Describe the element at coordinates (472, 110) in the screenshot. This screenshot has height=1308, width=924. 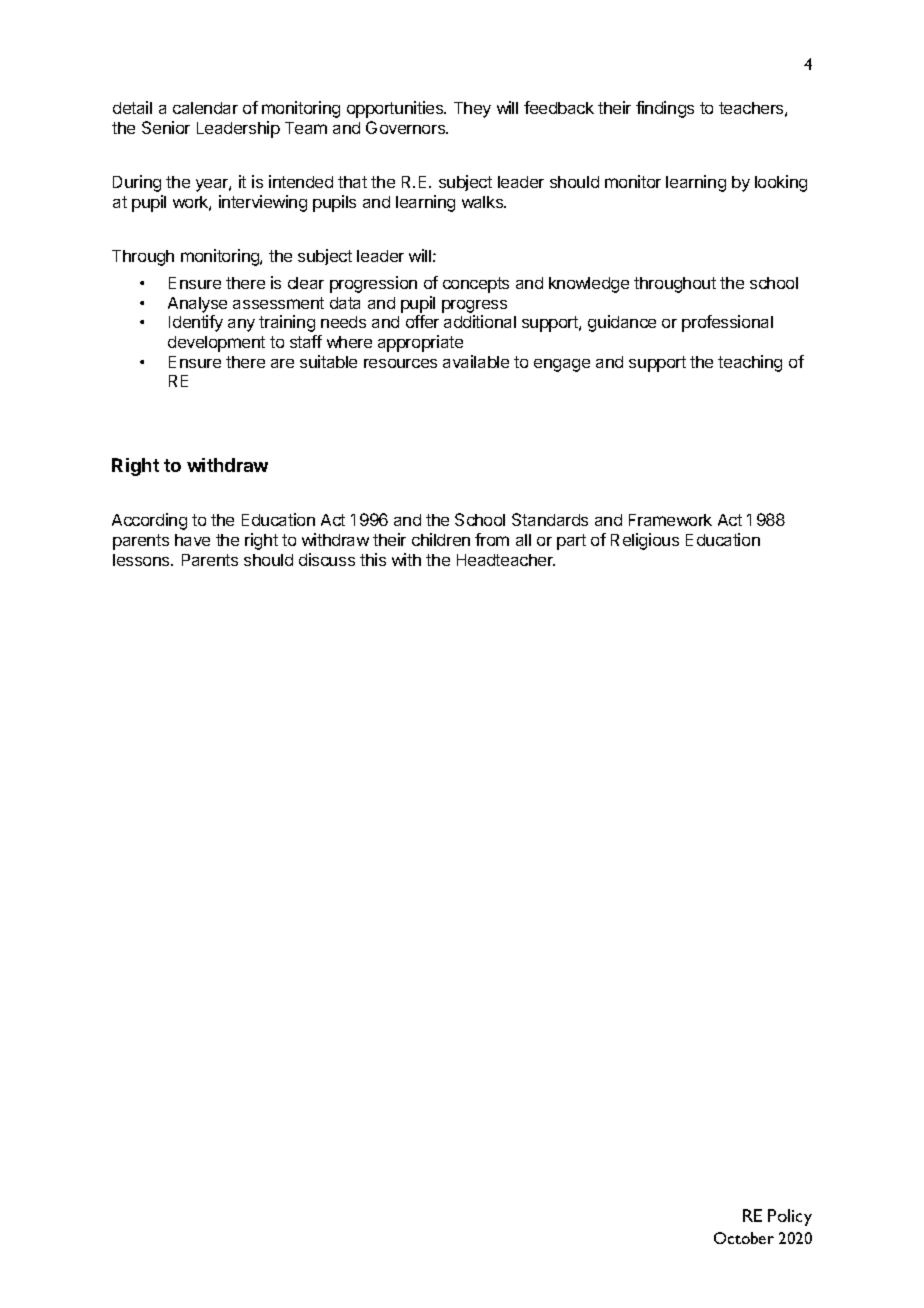
I see `They` at that location.
